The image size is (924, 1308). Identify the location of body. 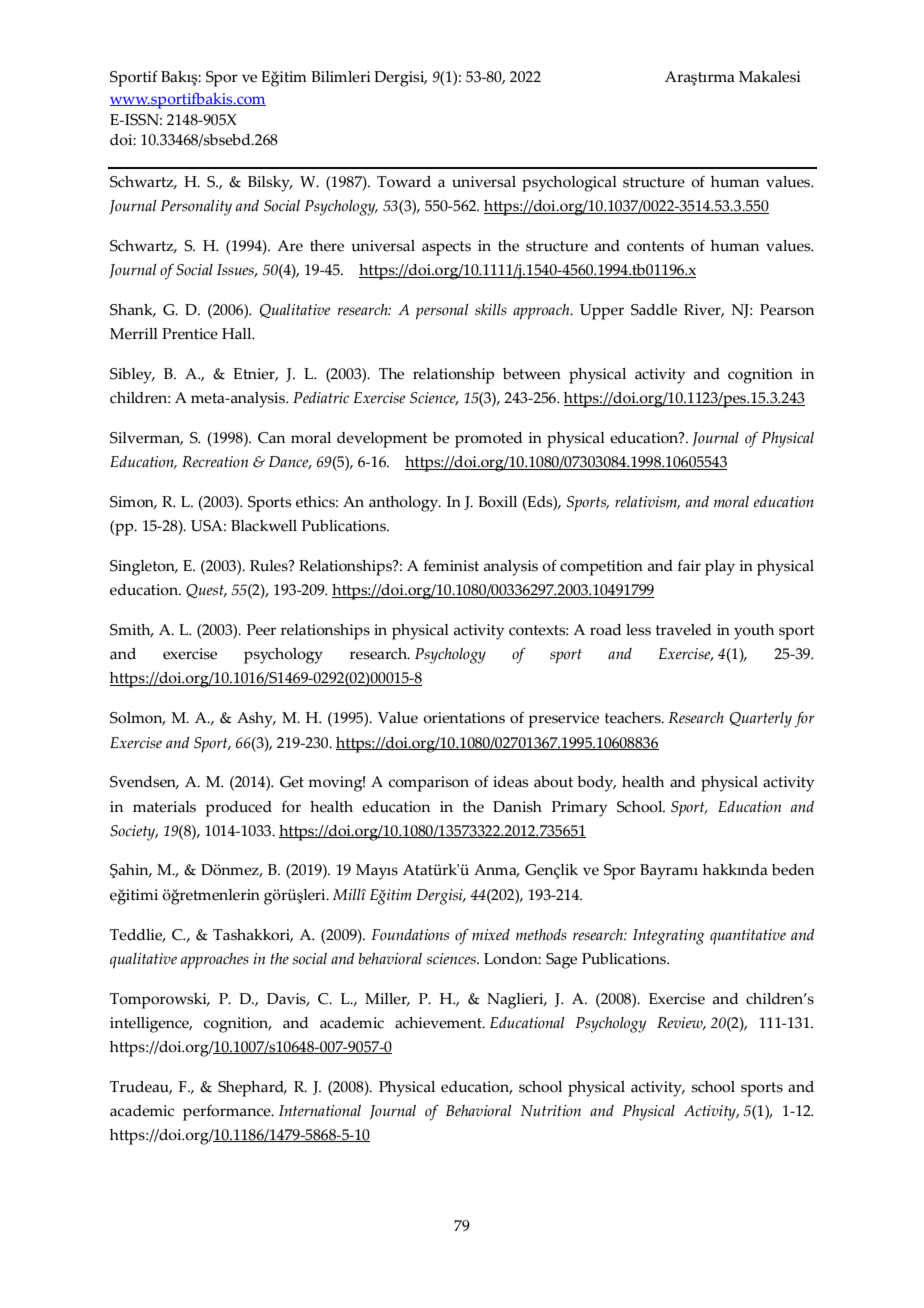
(596, 784).
